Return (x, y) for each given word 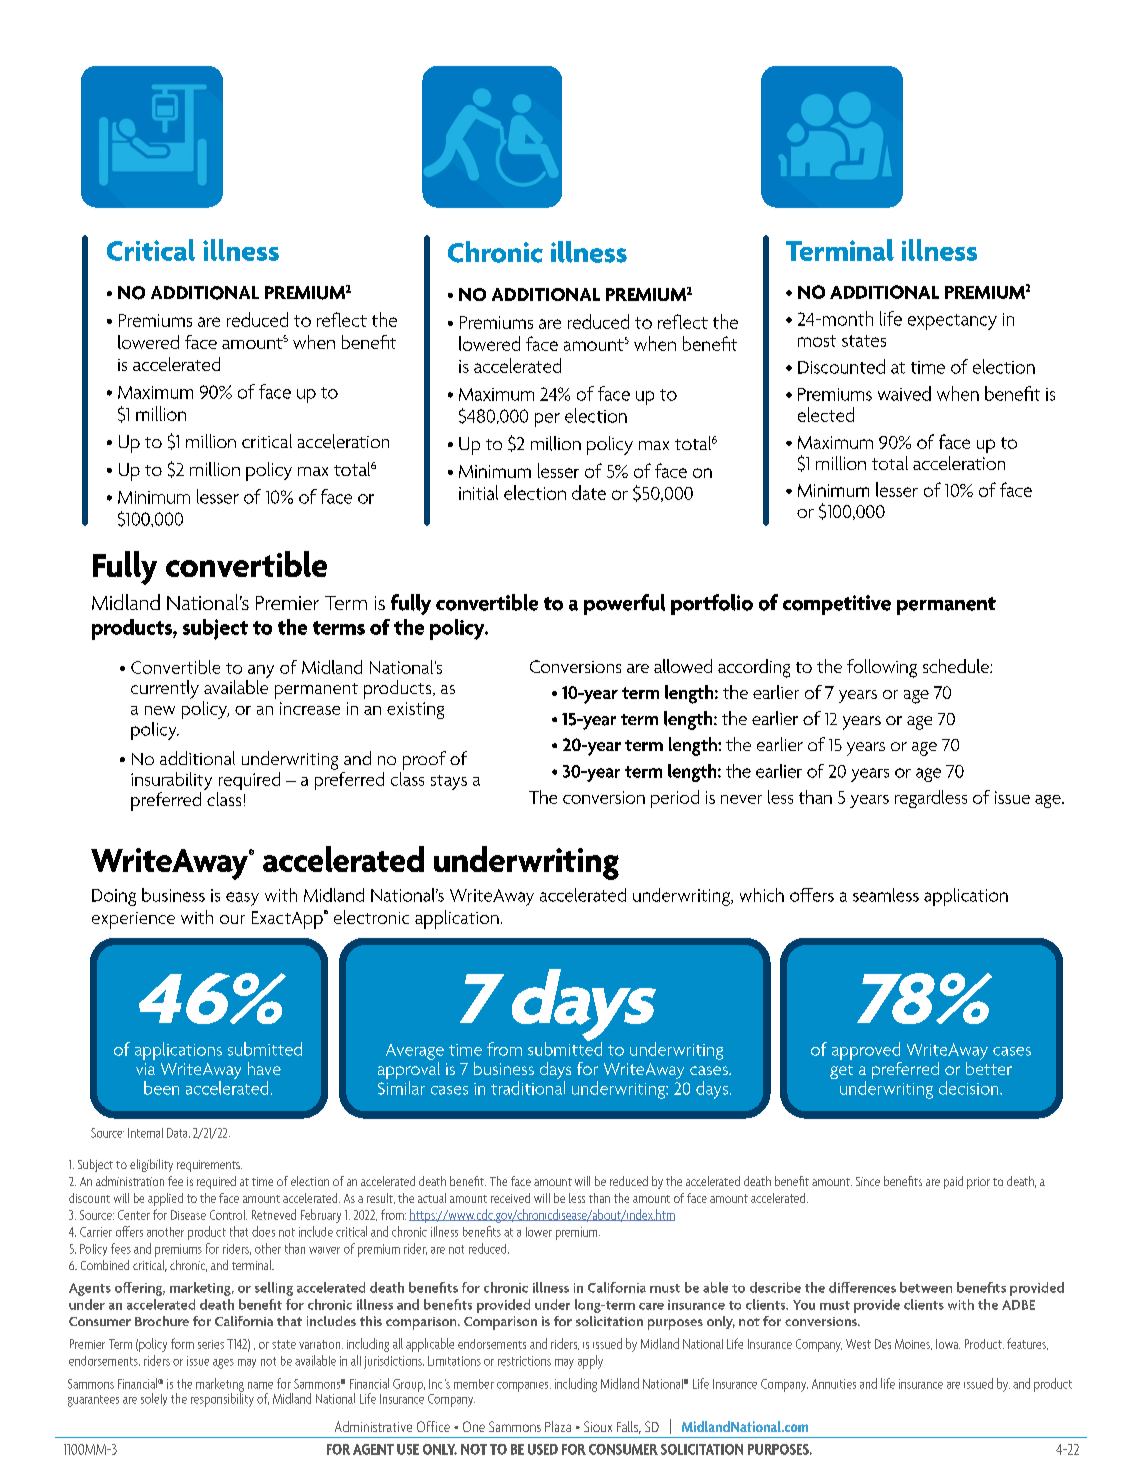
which (762, 895)
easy (242, 899)
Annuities (834, 1384)
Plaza (558, 1426)
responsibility (222, 1399)
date (589, 492)
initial (478, 492)
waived (904, 393)
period (675, 799)
